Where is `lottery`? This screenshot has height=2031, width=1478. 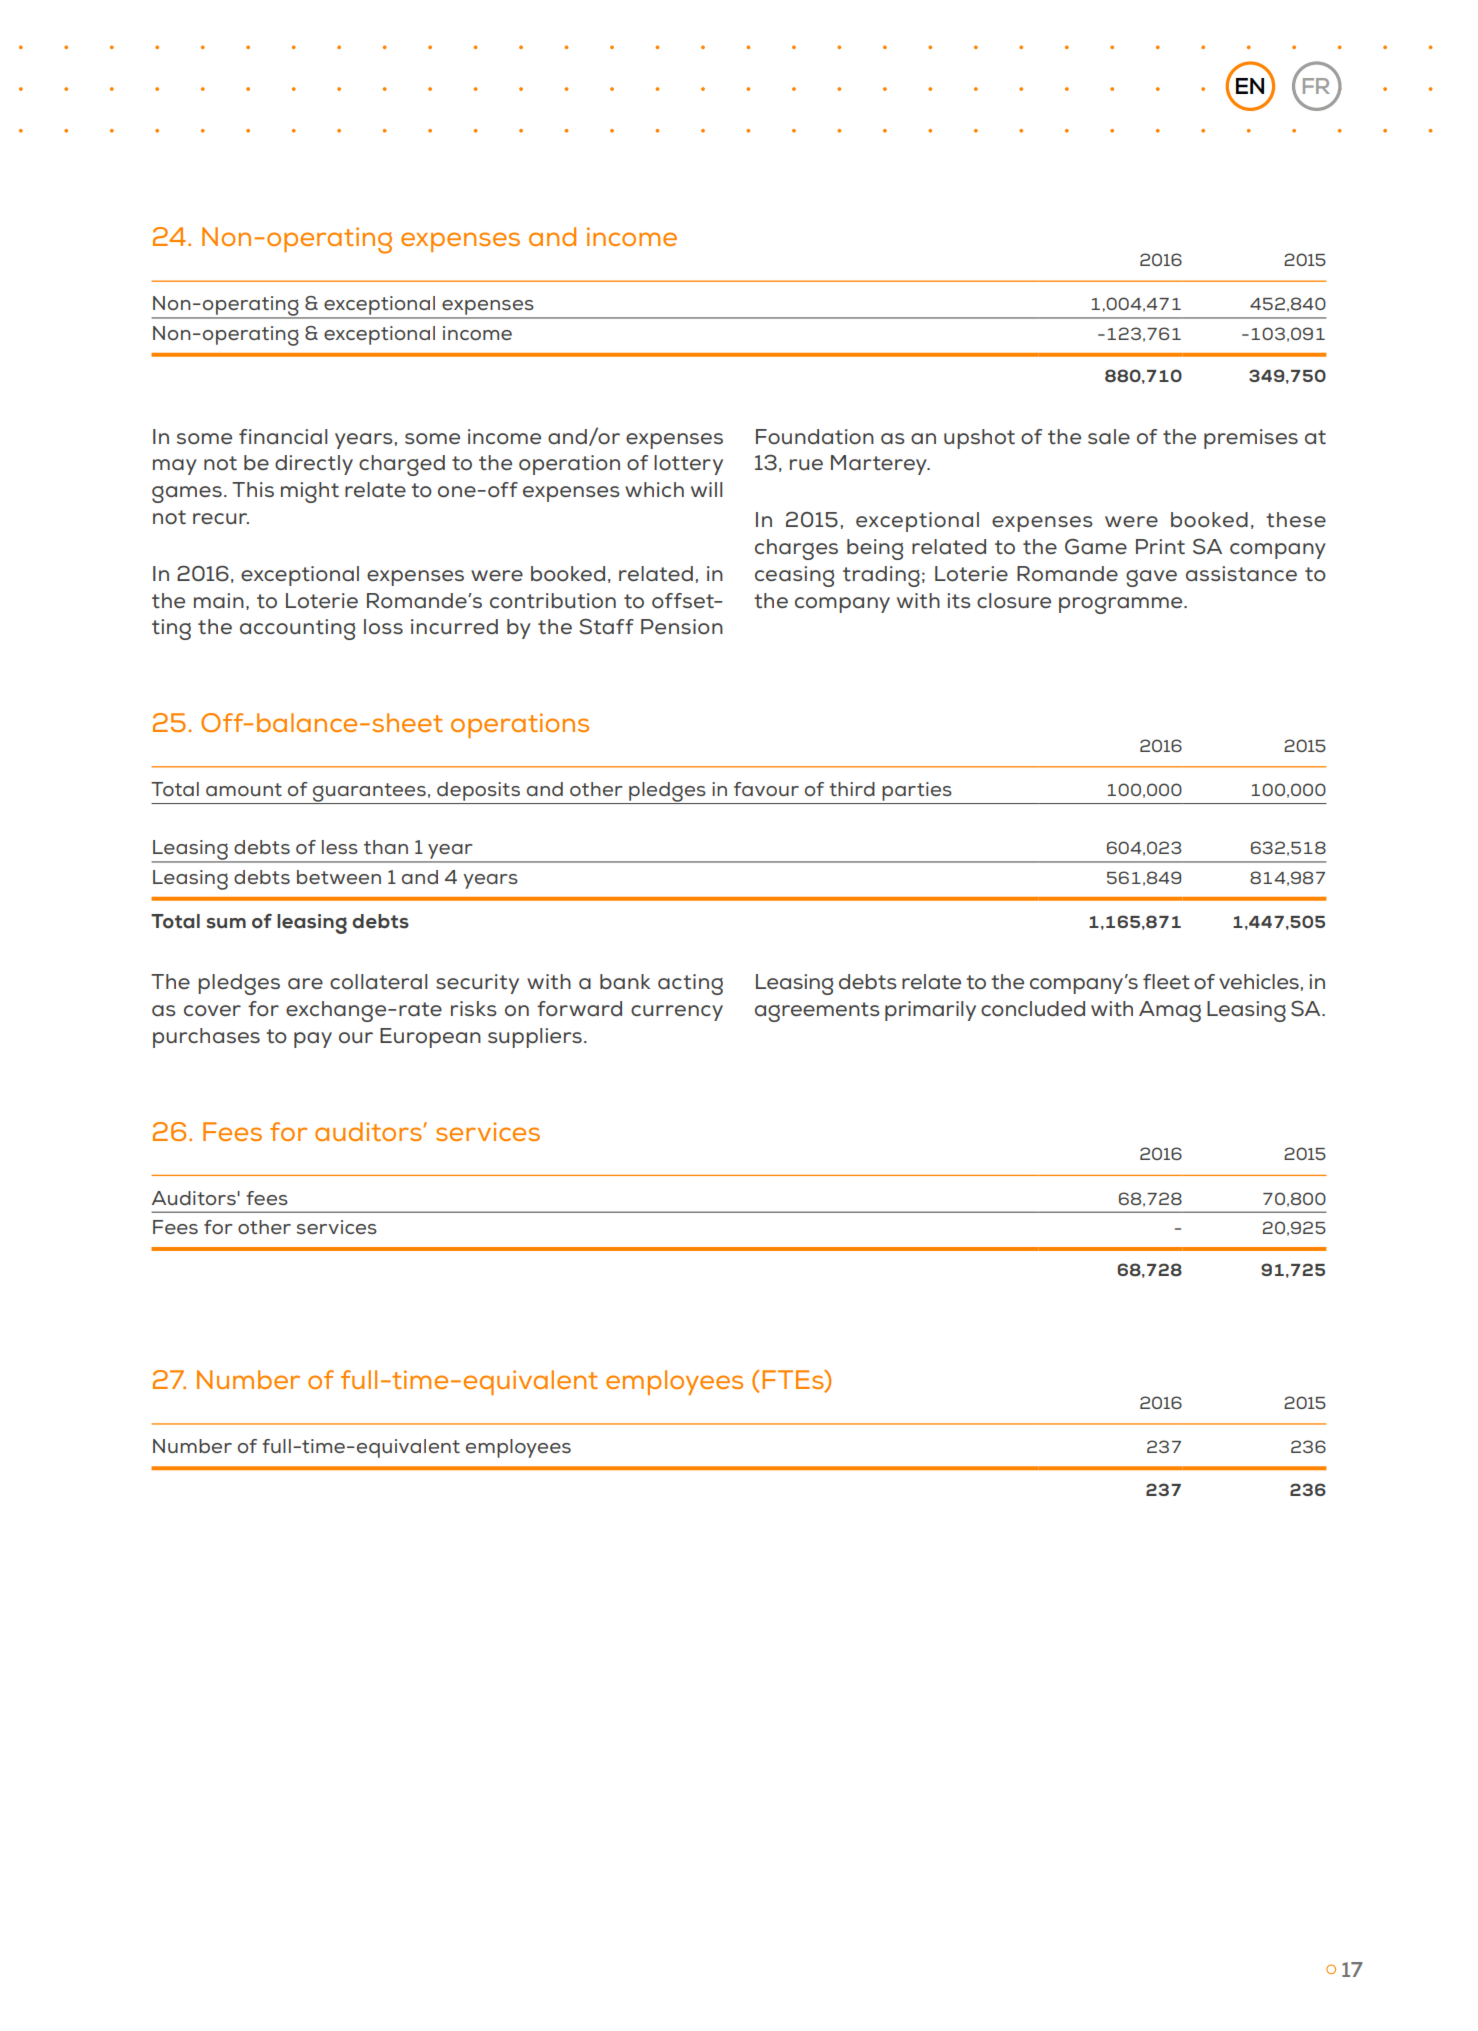
lottery is located at coordinates (688, 465).
